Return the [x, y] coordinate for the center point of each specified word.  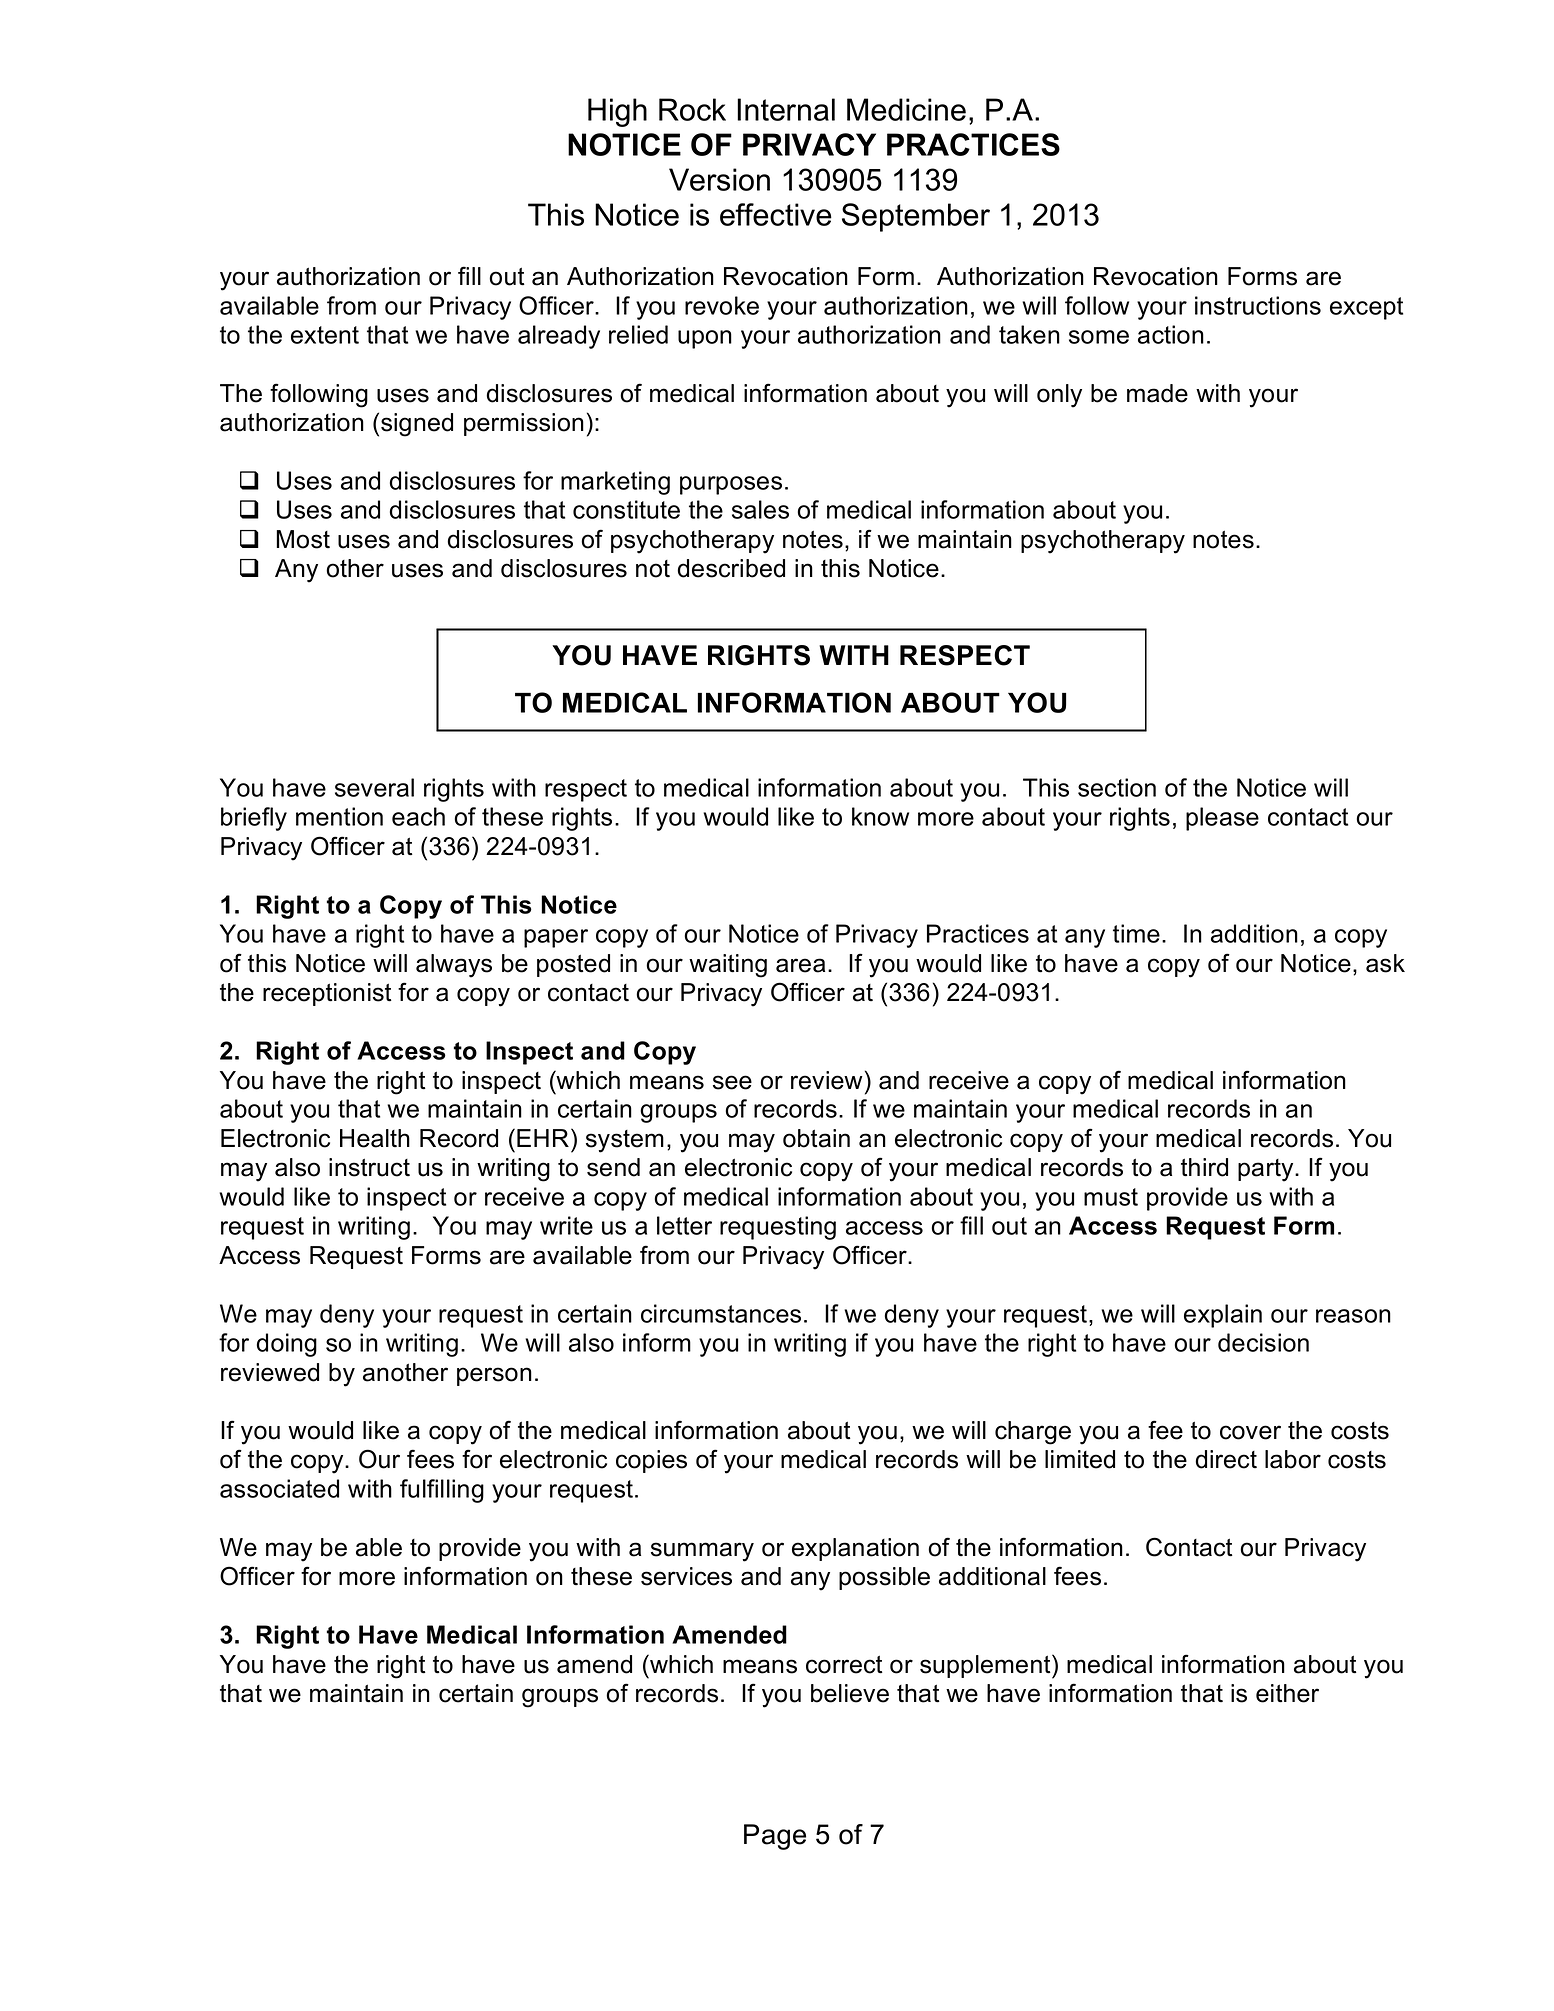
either [1287, 1693]
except [1366, 308]
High [617, 112]
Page [775, 1837]
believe [850, 1693]
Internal [786, 109]
